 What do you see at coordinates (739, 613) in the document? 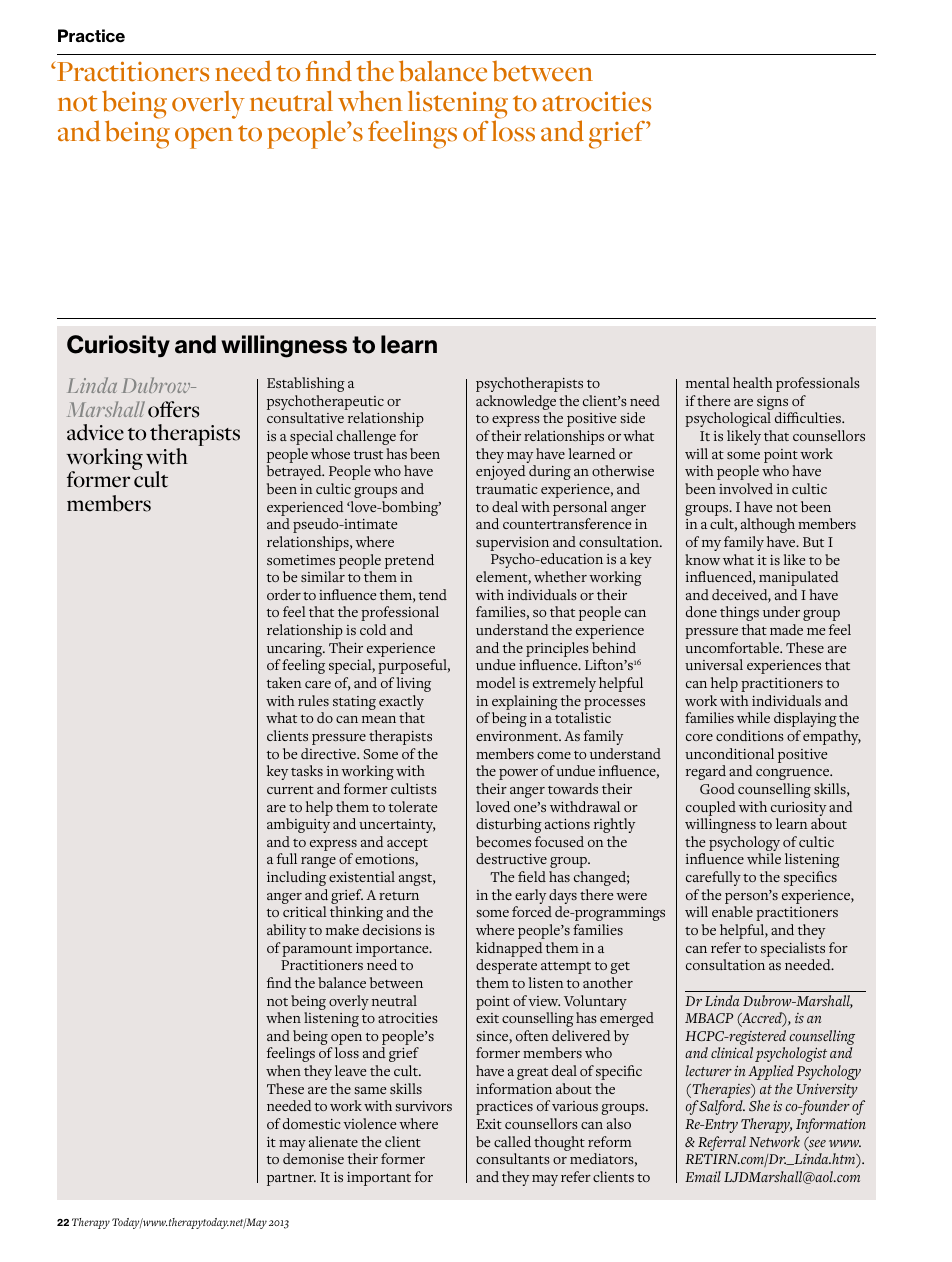
I see `things` at bounding box center [739, 613].
